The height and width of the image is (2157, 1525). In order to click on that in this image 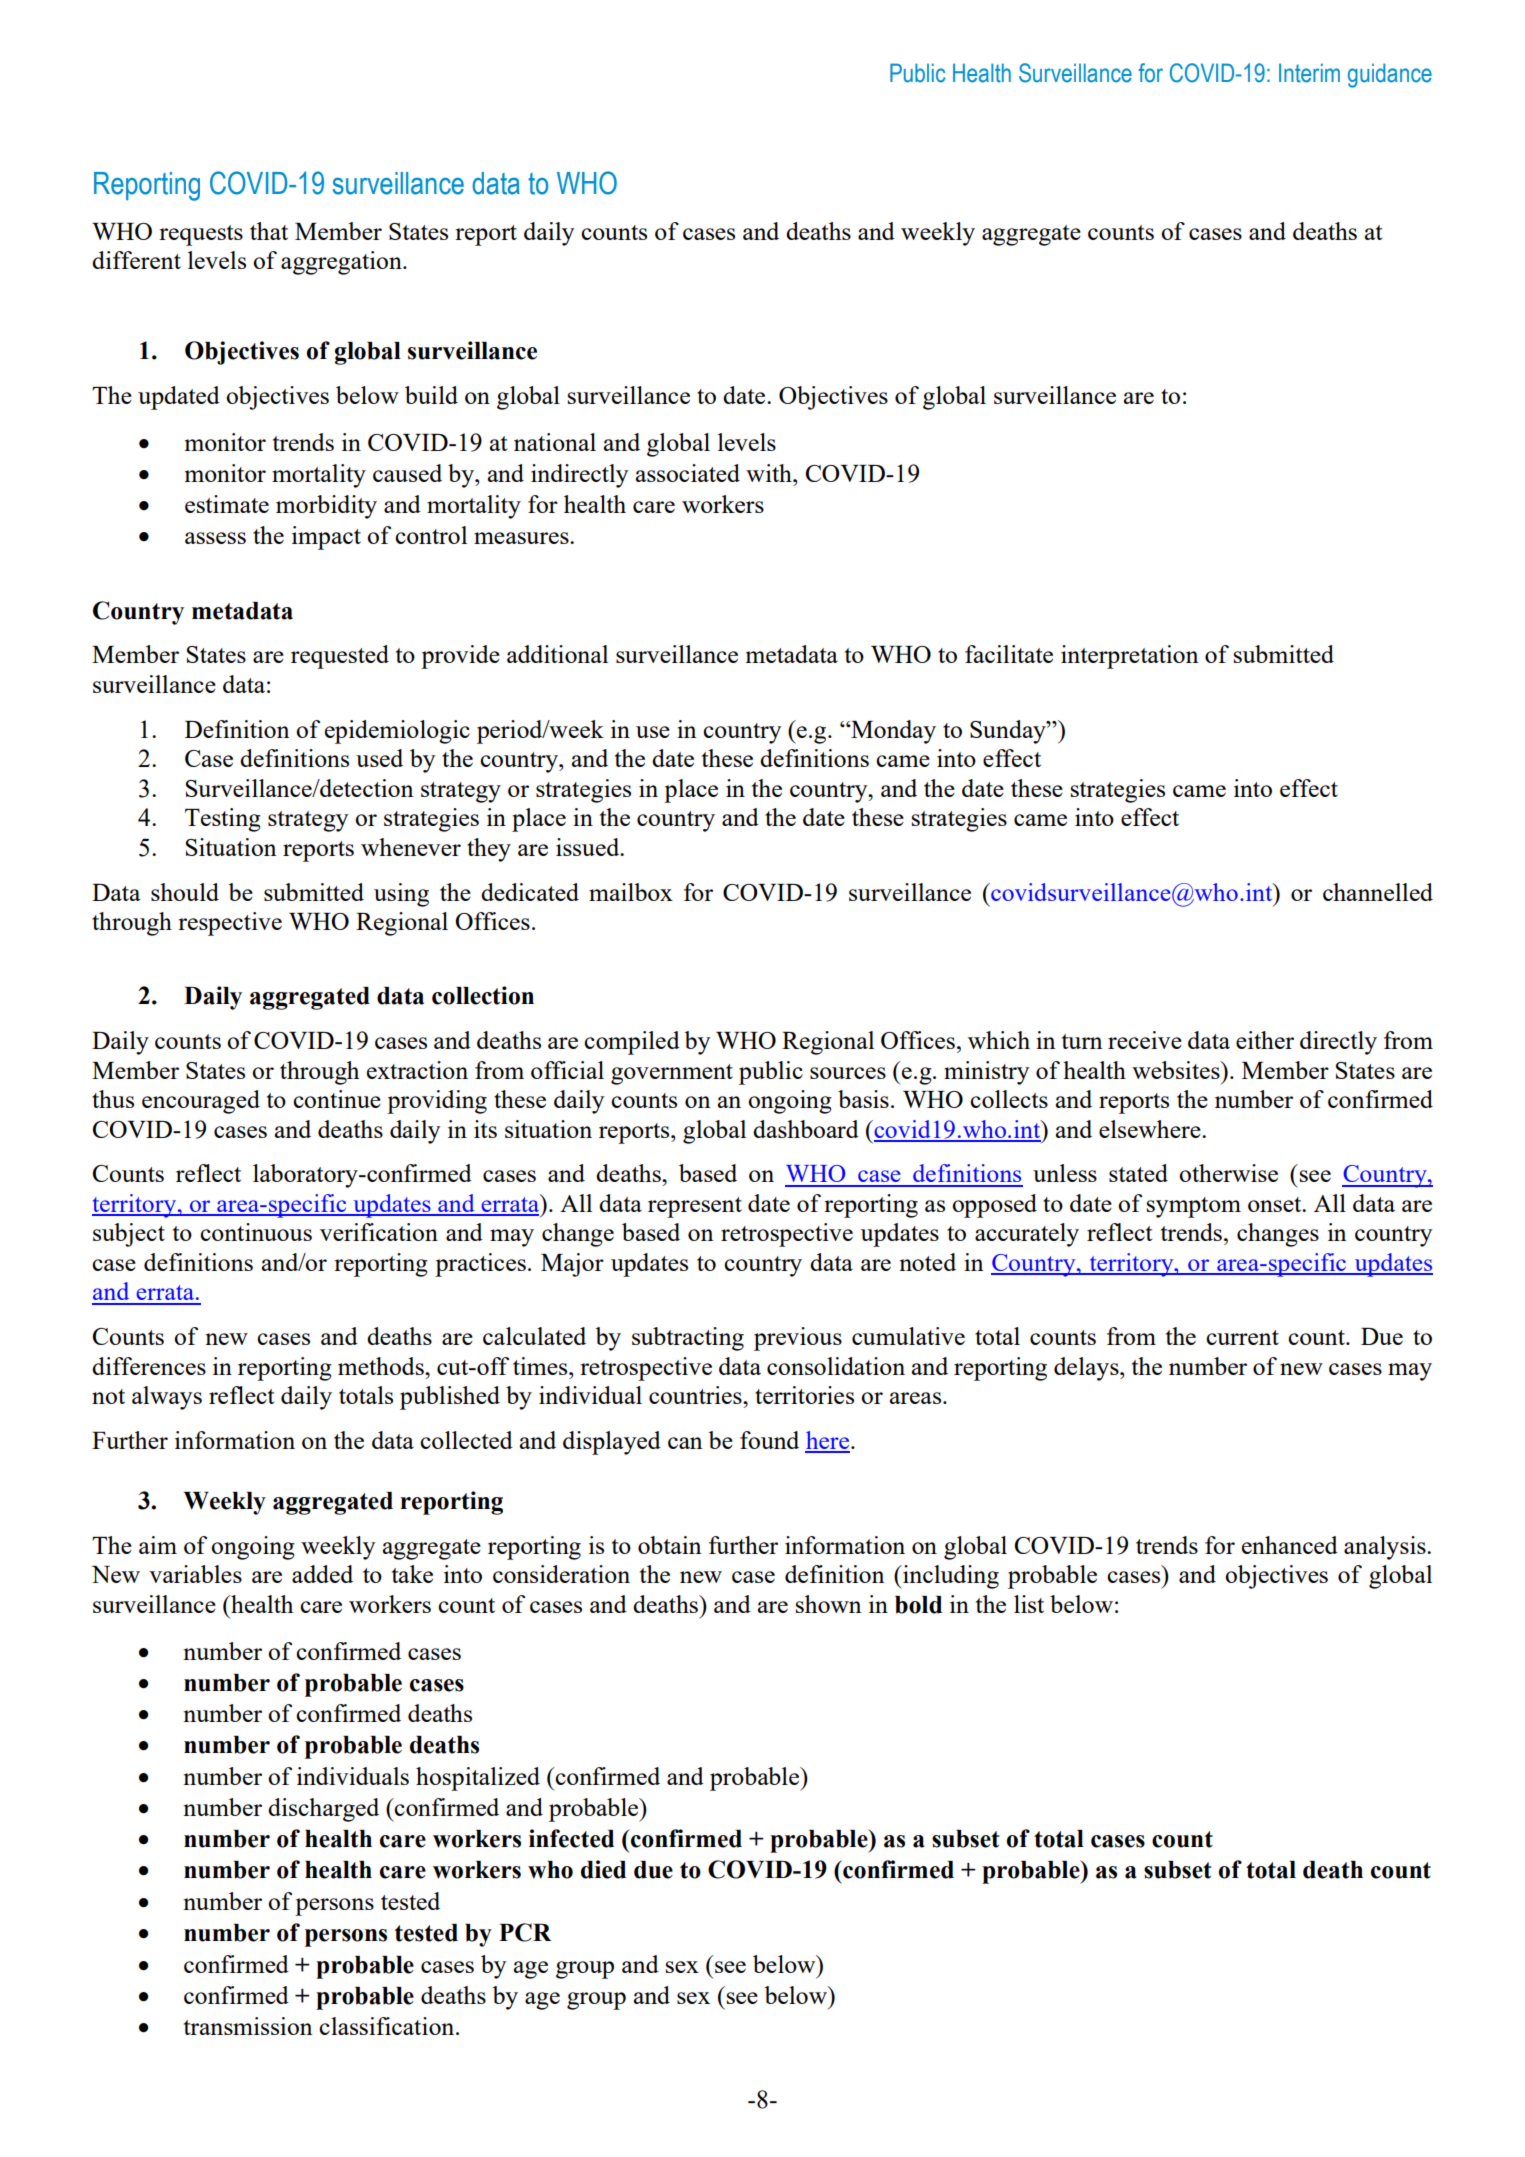, I will do `click(269, 231)`.
